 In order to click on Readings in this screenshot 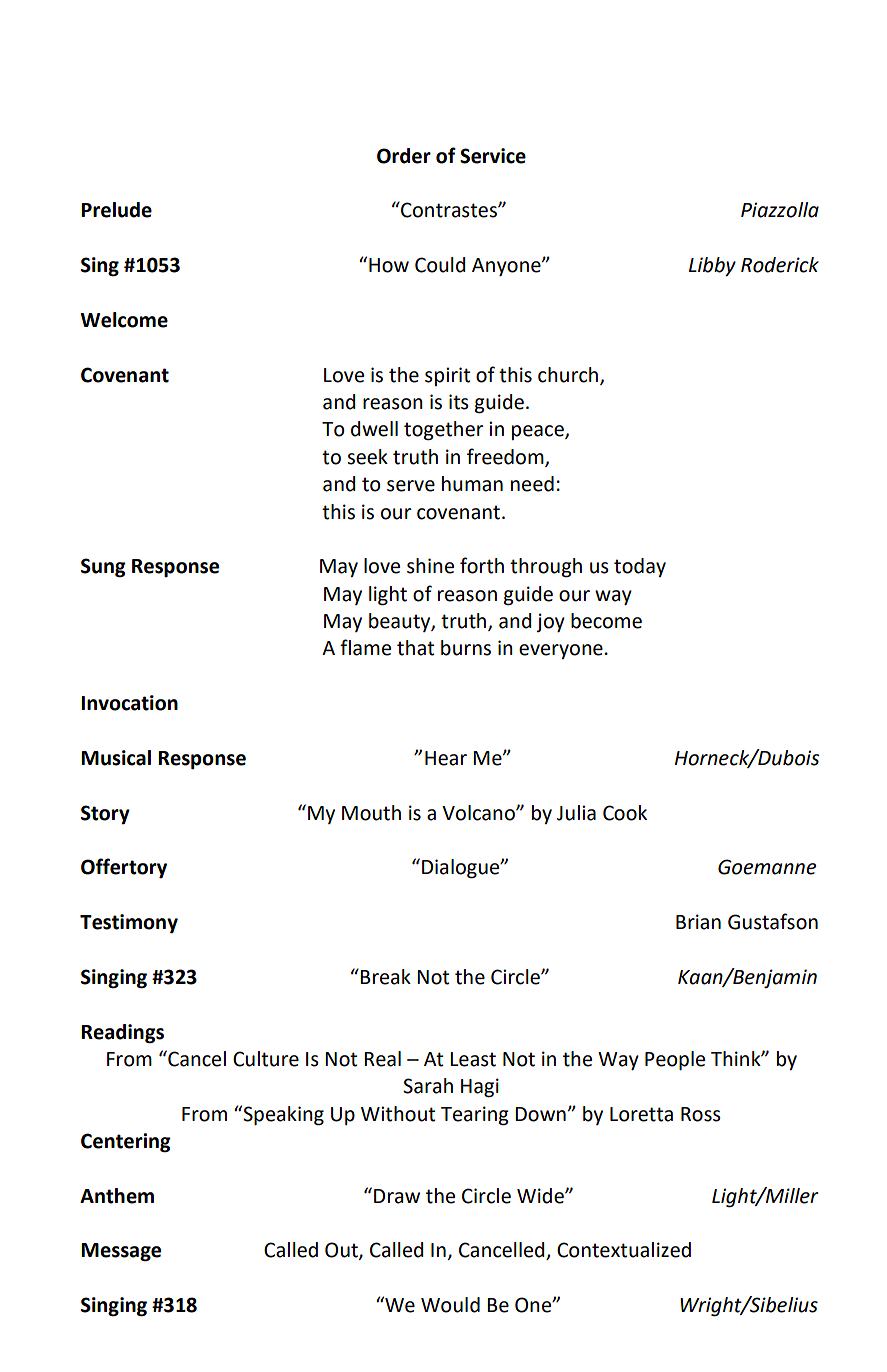, I will do `click(122, 1034)`.
